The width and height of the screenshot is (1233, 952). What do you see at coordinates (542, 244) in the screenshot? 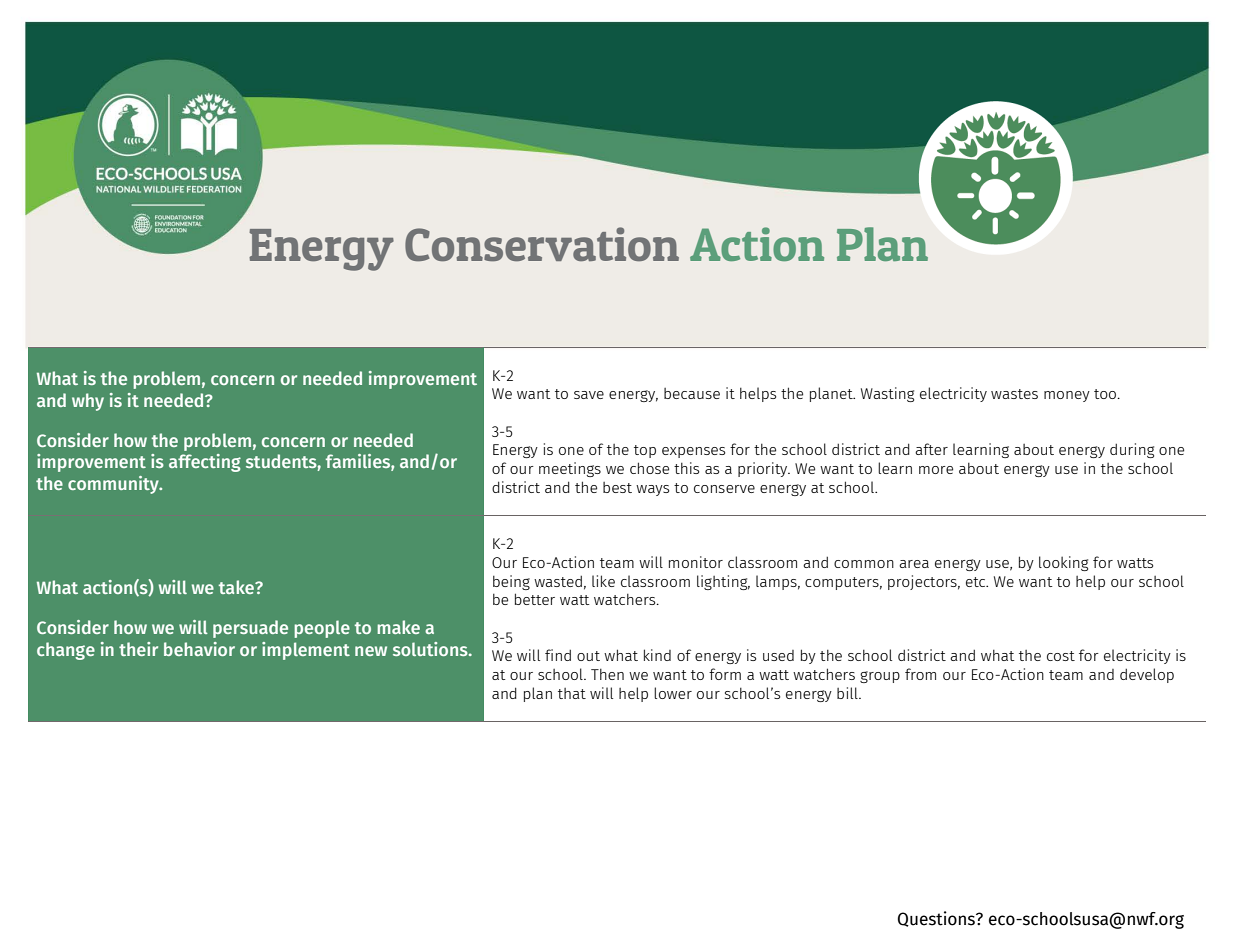
I see `Conservation` at bounding box center [542, 244].
